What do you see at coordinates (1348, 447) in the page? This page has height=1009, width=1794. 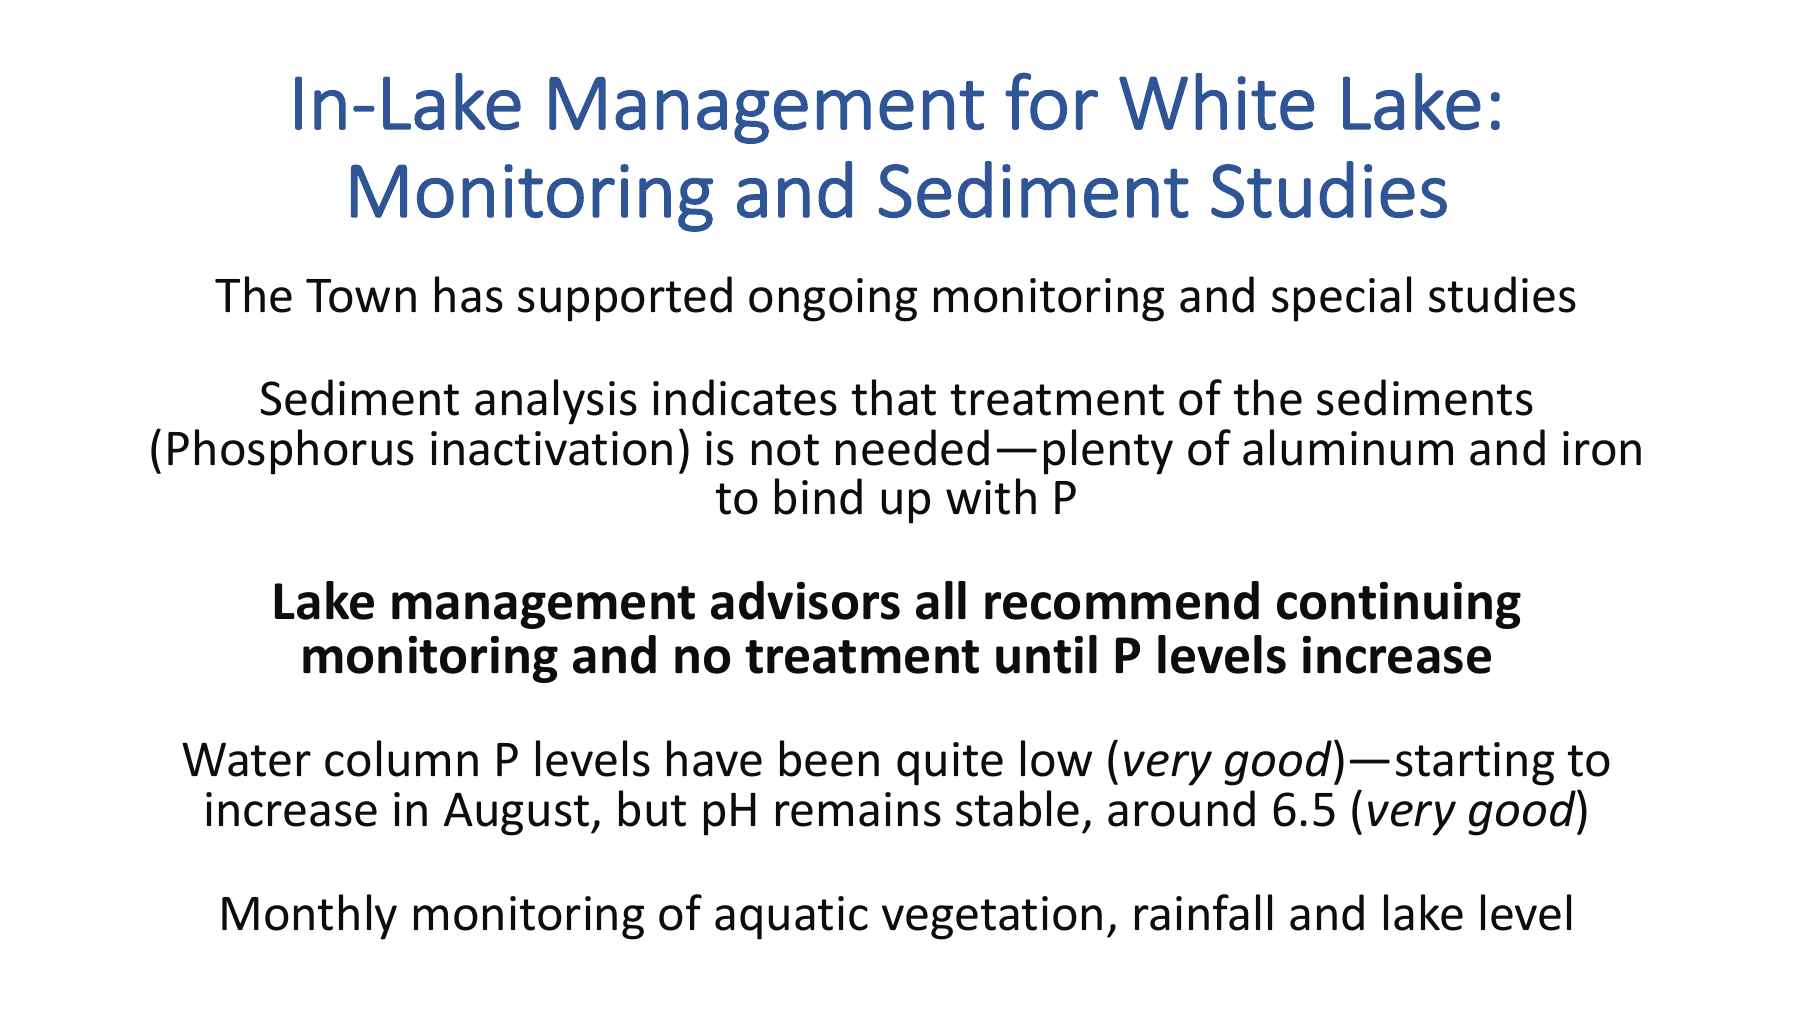 I see `aluminum` at bounding box center [1348, 447].
